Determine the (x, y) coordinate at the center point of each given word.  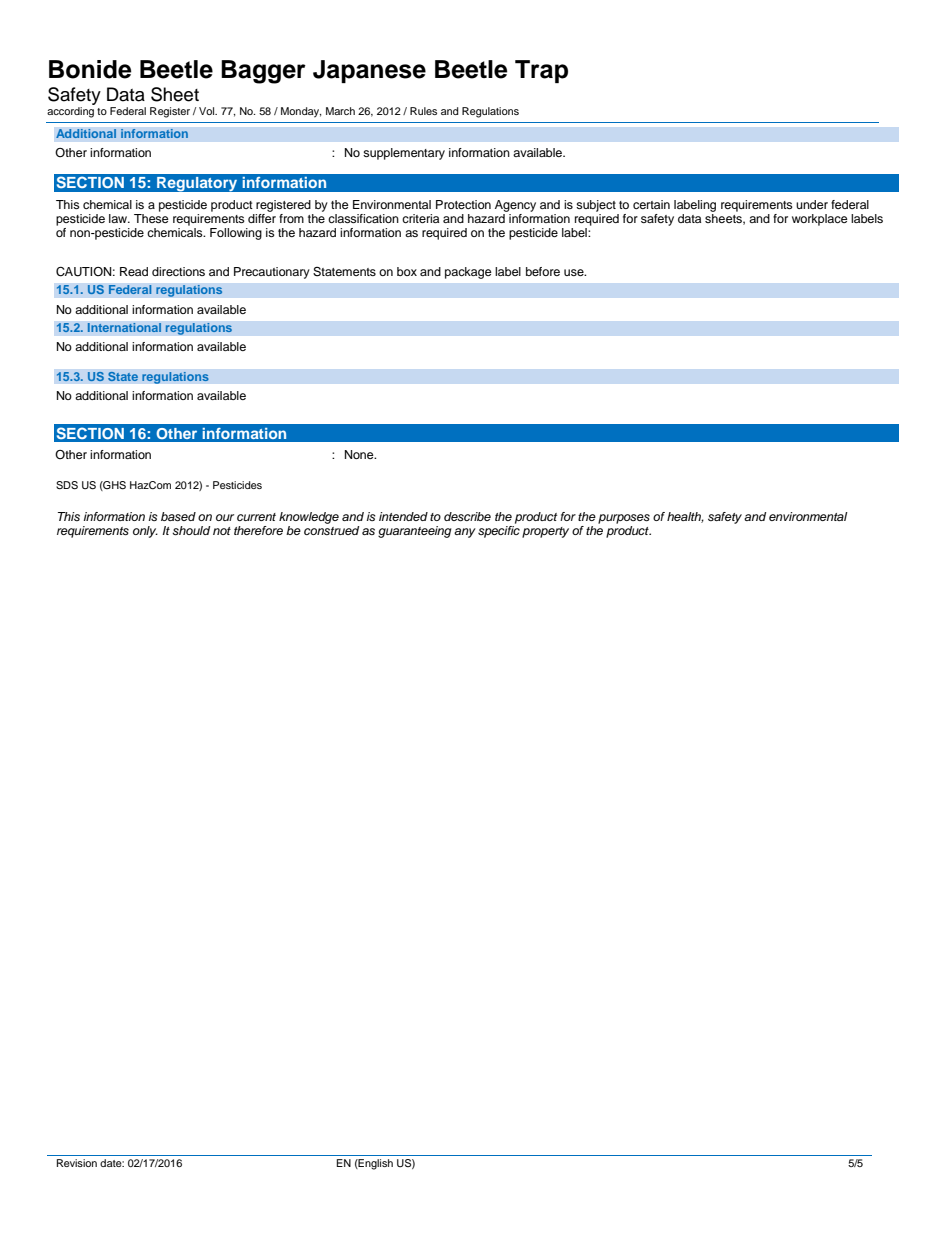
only (145, 532)
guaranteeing (414, 532)
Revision (77, 1163)
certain (651, 204)
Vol (208, 111)
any (465, 533)
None (360, 454)
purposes (624, 519)
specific (499, 532)
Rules (423, 111)
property (545, 532)
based (178, 516)
